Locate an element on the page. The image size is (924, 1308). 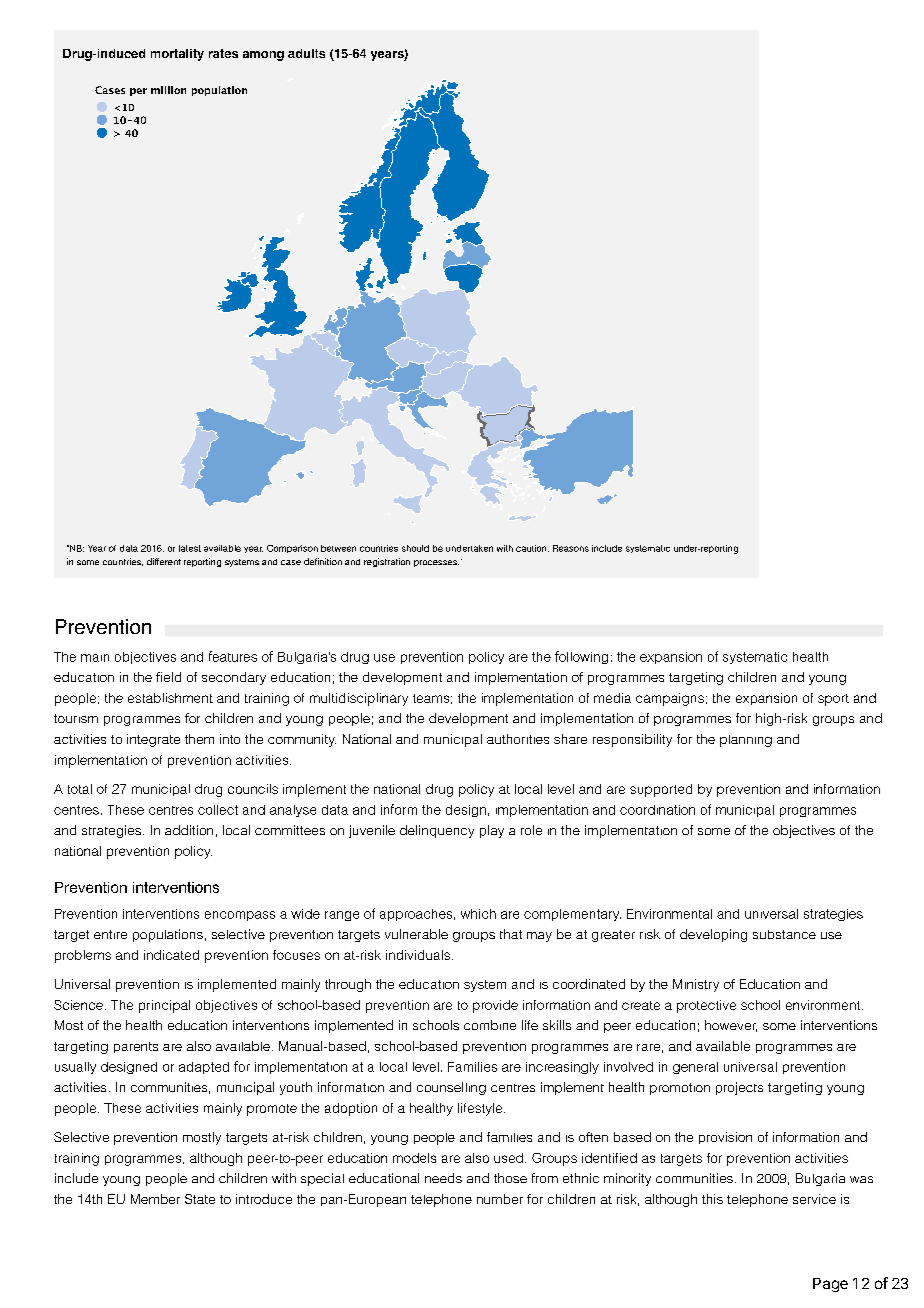
field is located at coordinates (168, 677).
